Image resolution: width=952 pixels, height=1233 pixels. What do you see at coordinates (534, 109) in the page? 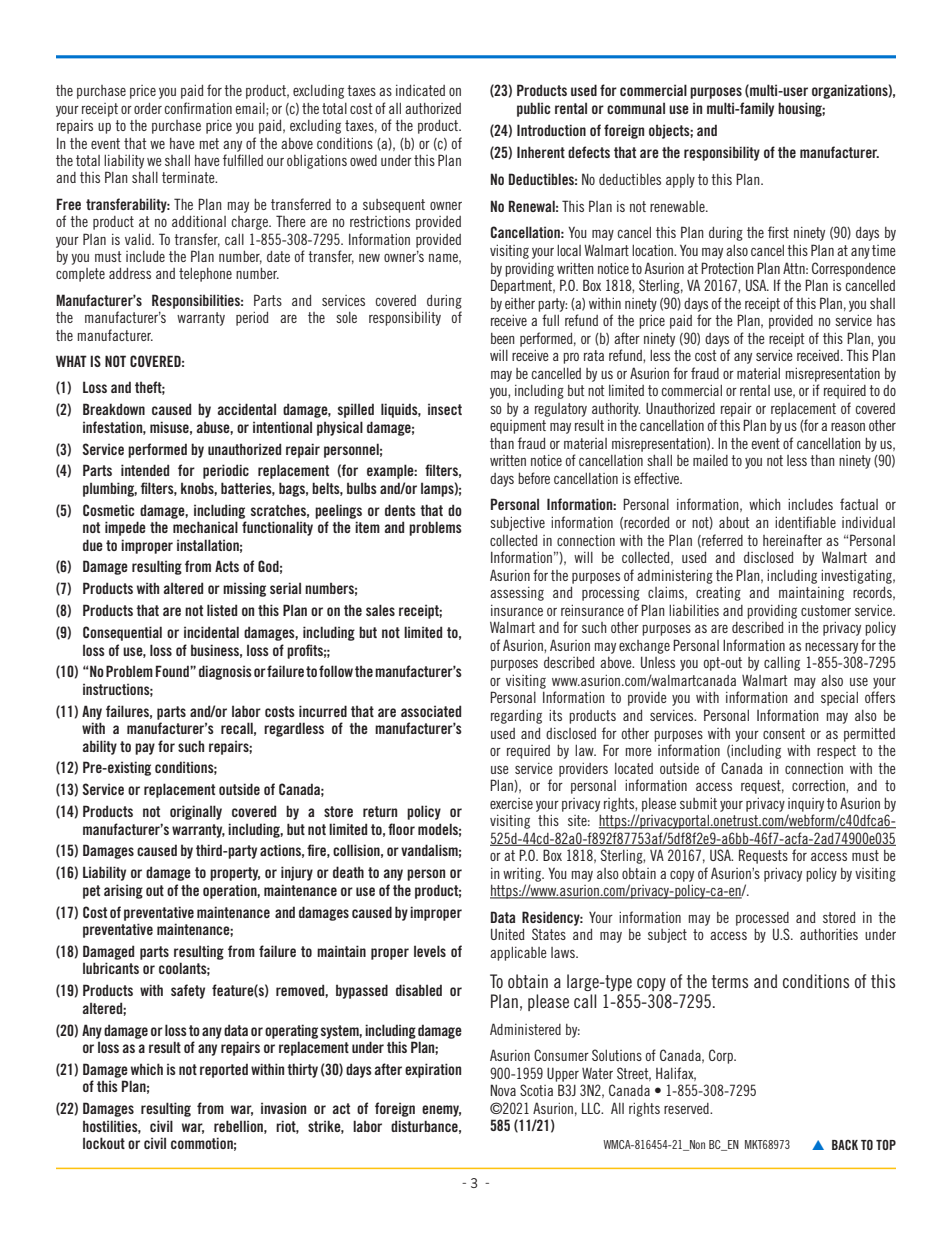
I see `public` at bounding box center [534, 109].
